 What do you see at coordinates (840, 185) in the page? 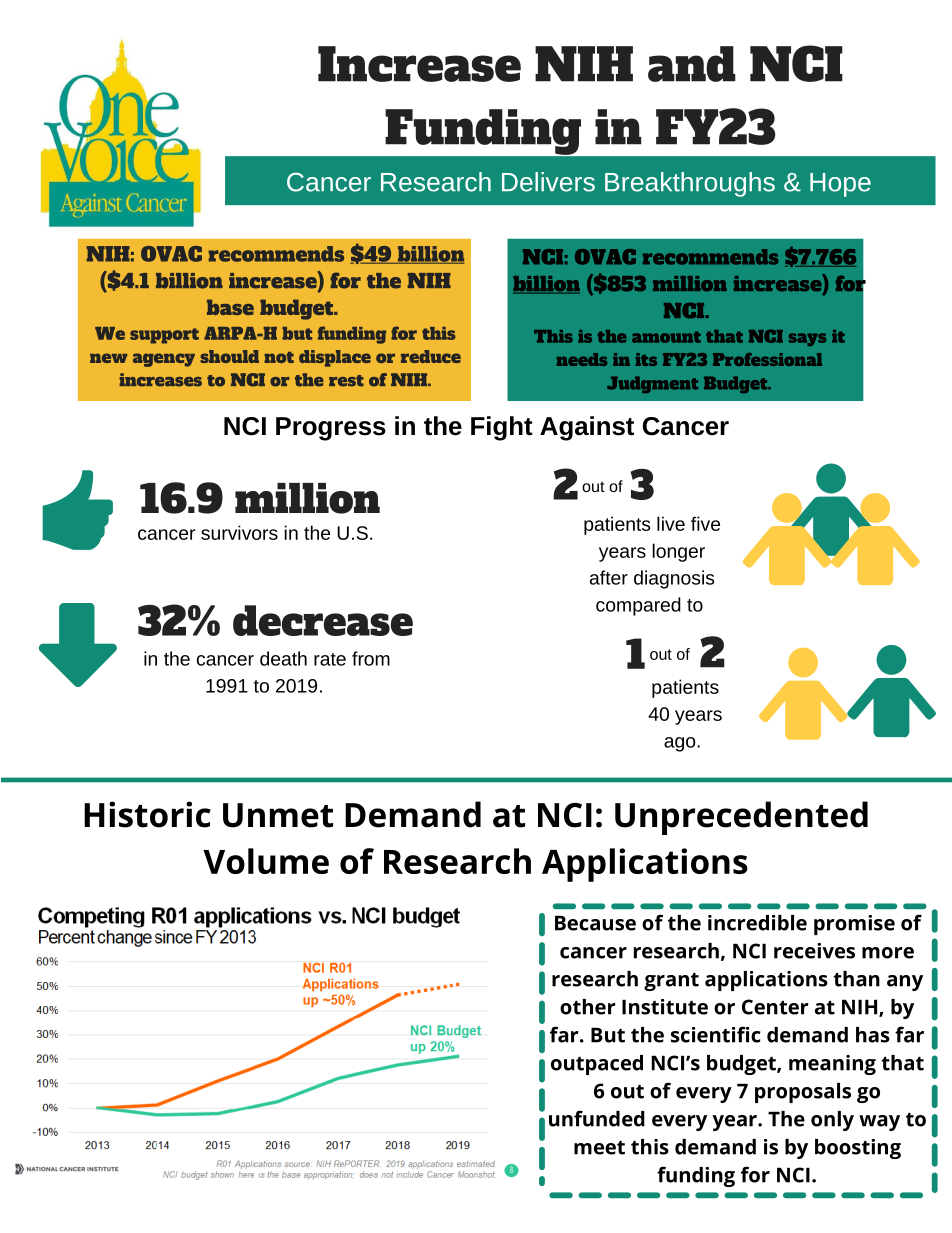
I see `Hope` at bounding box center [840, 185].
